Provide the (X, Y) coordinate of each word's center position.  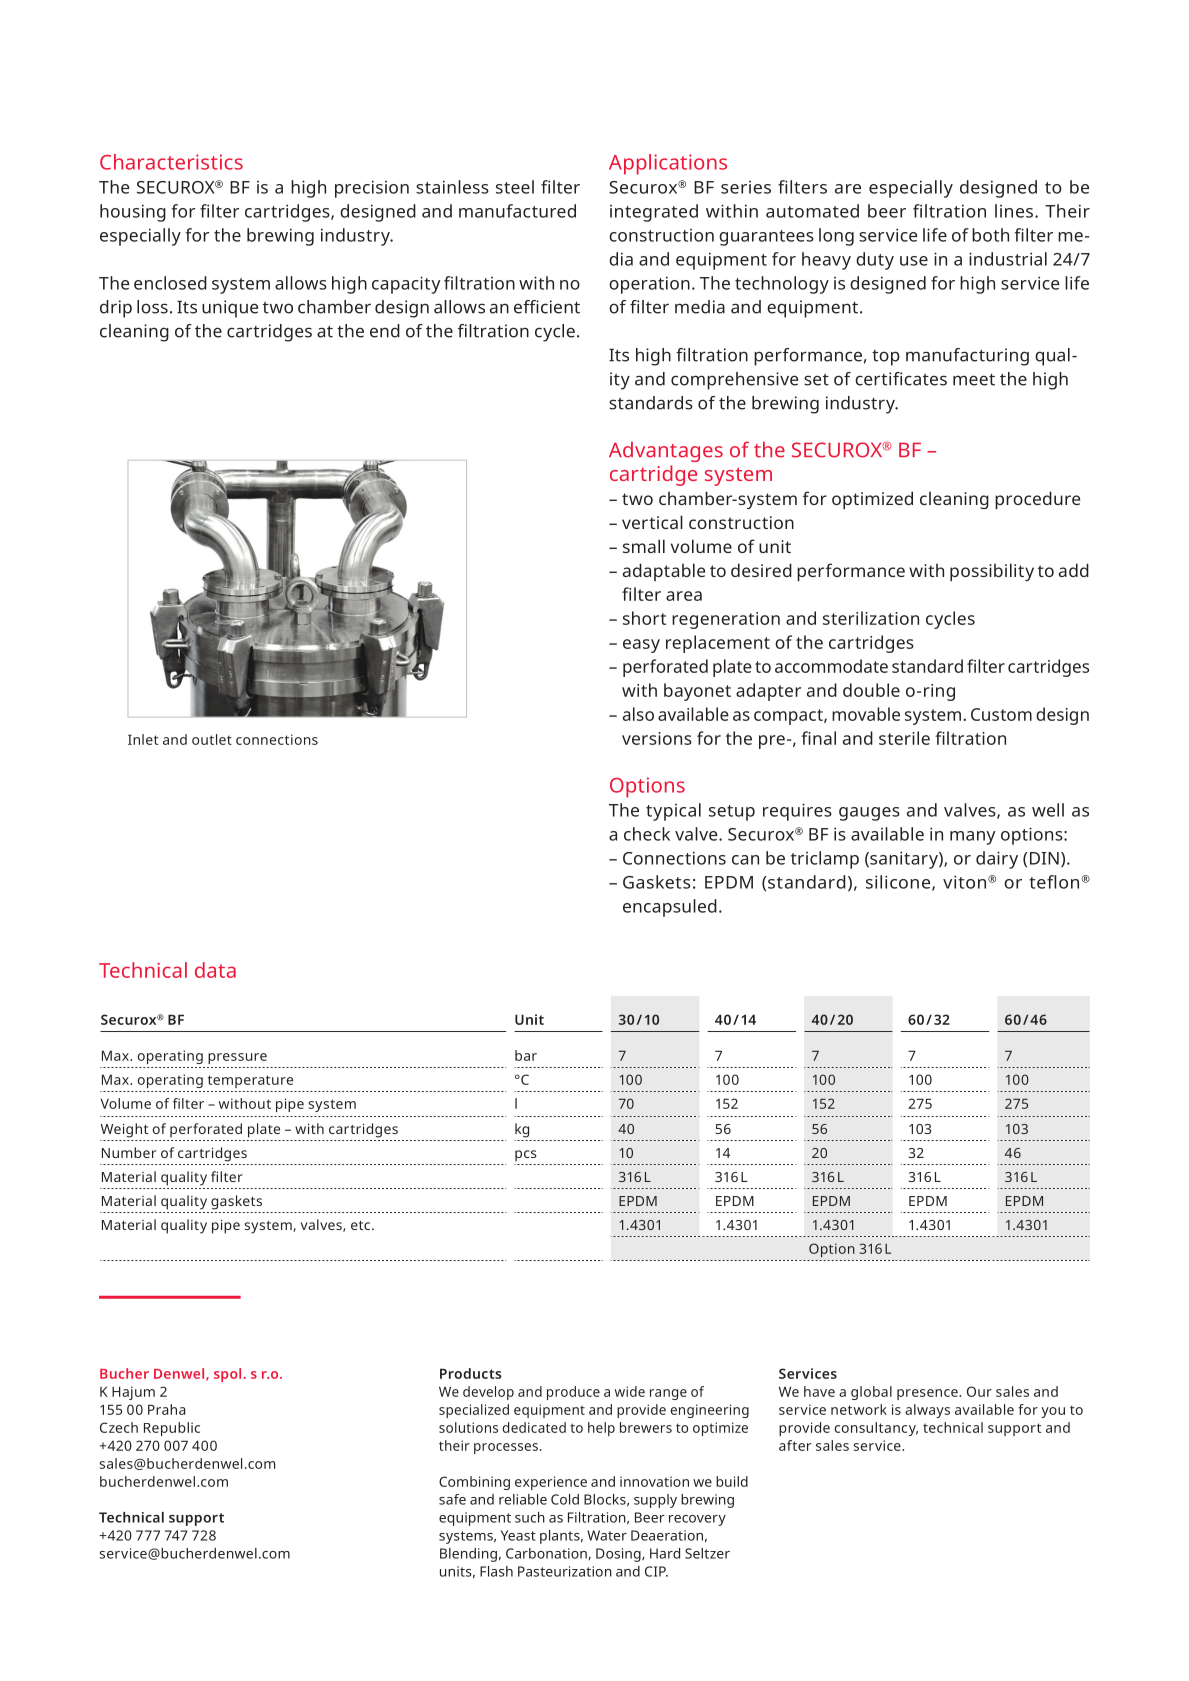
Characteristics (171, 162)
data (215, 970)
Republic (172, 1429)
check (647, 834)
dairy (997, 860)
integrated (654, 213)
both (990, 235)
